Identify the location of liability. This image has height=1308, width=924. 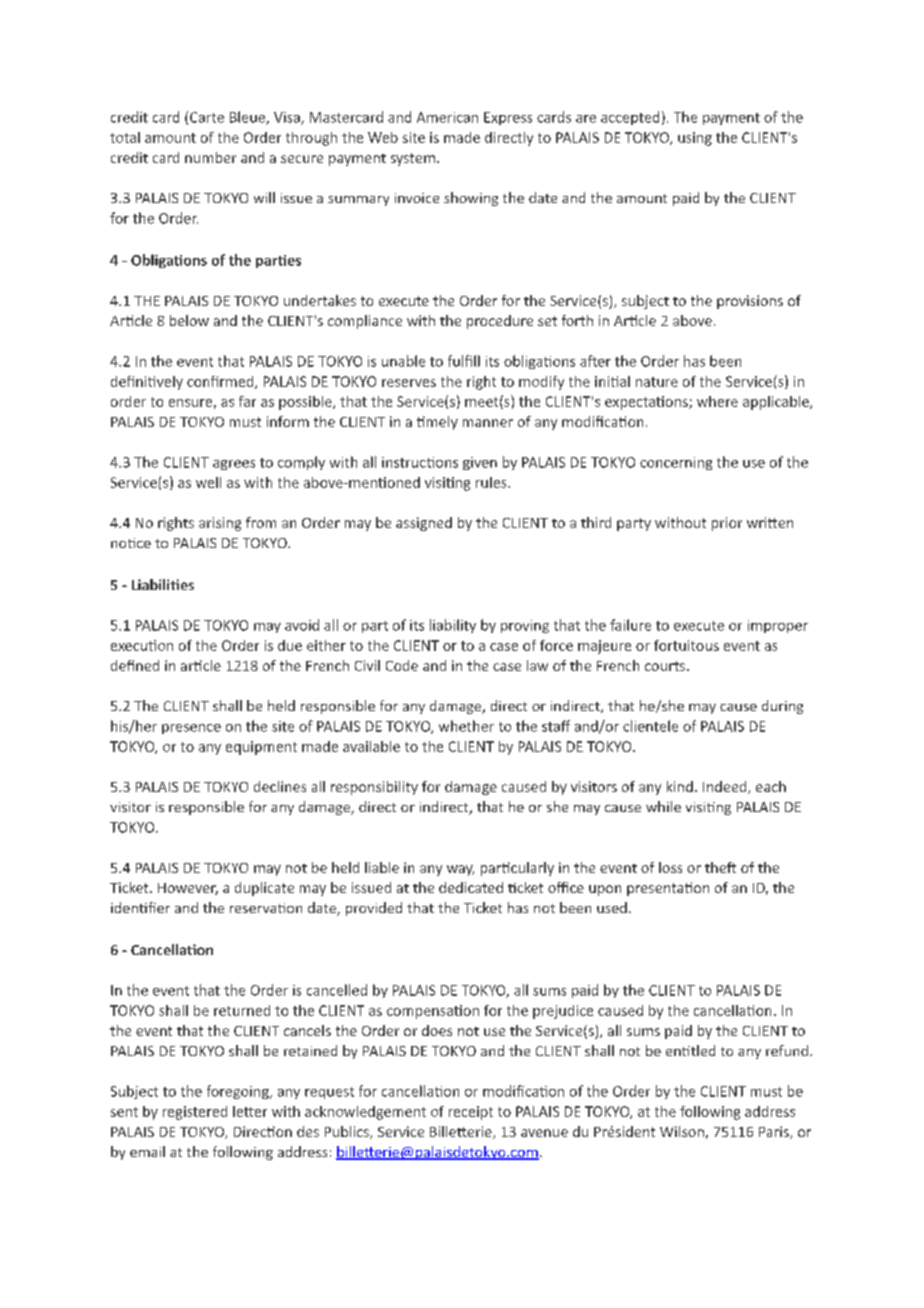
(453, 626).
